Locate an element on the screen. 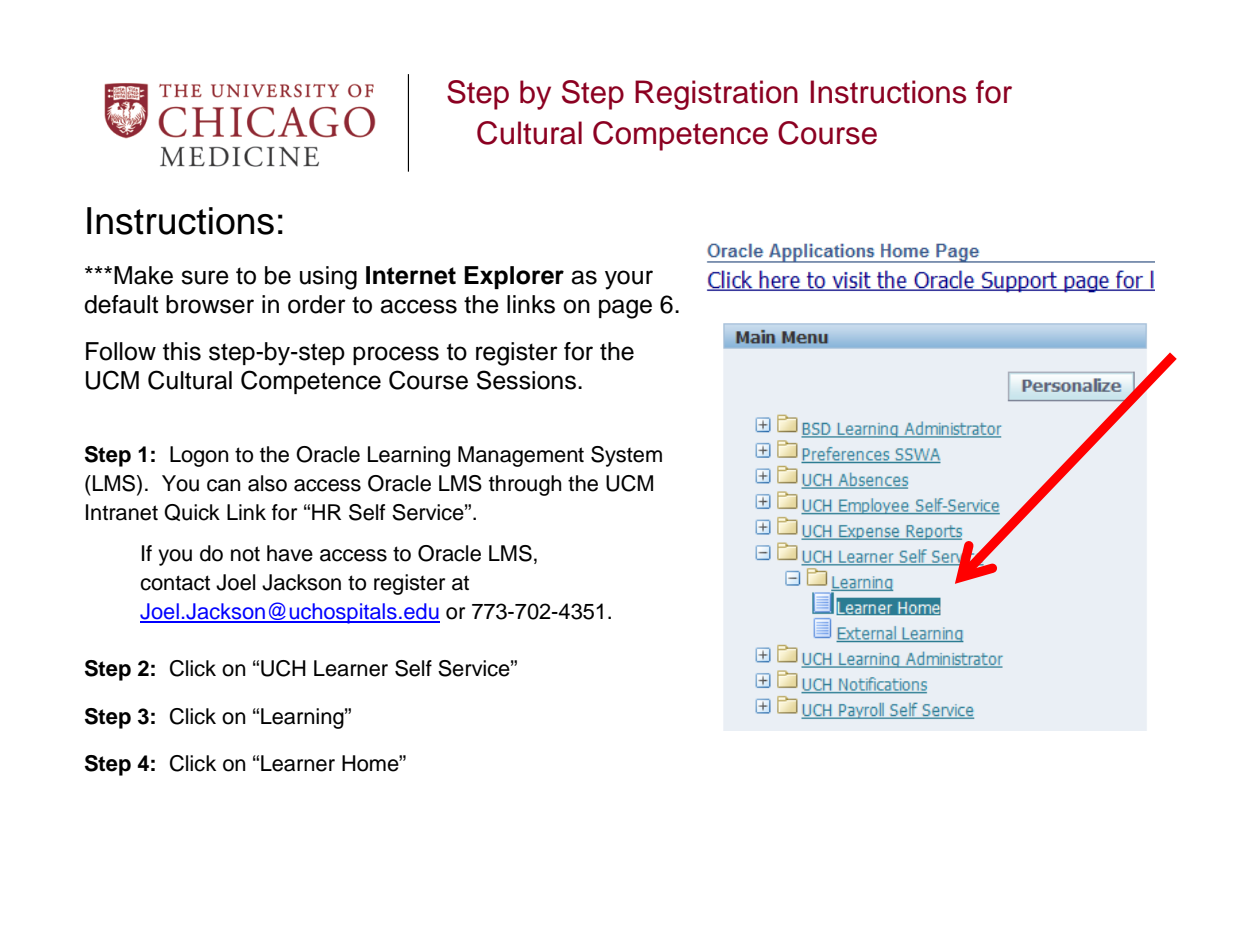  browser is located at coordinates (210, 304).
